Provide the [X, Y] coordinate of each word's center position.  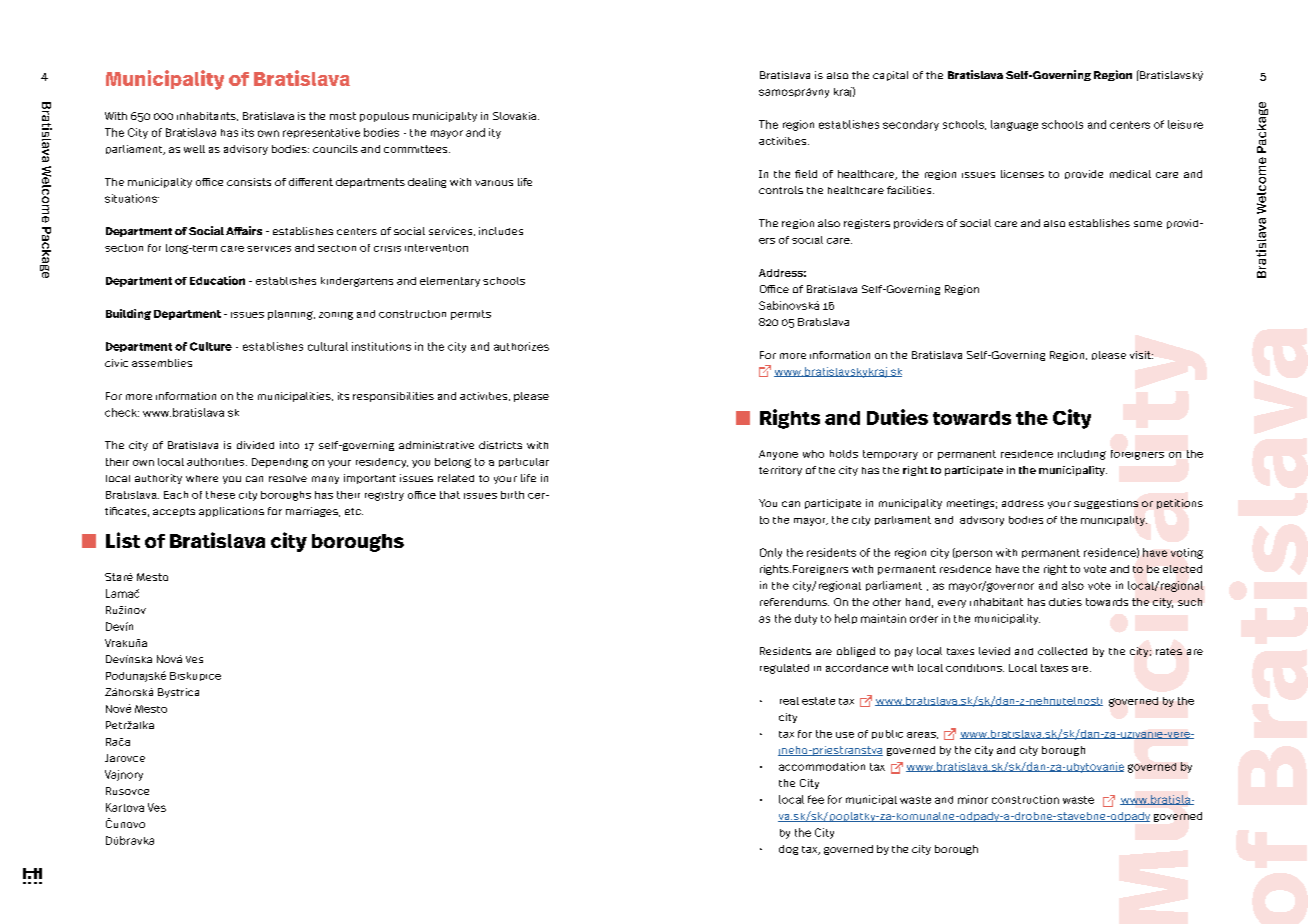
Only [771, 553]
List [123, 540]
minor [973, 799]
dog [788, 850]
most [343, 116]
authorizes [521, 346]
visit [1141, 355]
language [1014, 125]
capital [890, 76]
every [952, 604]
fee [816, 799]
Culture [211, 346]
